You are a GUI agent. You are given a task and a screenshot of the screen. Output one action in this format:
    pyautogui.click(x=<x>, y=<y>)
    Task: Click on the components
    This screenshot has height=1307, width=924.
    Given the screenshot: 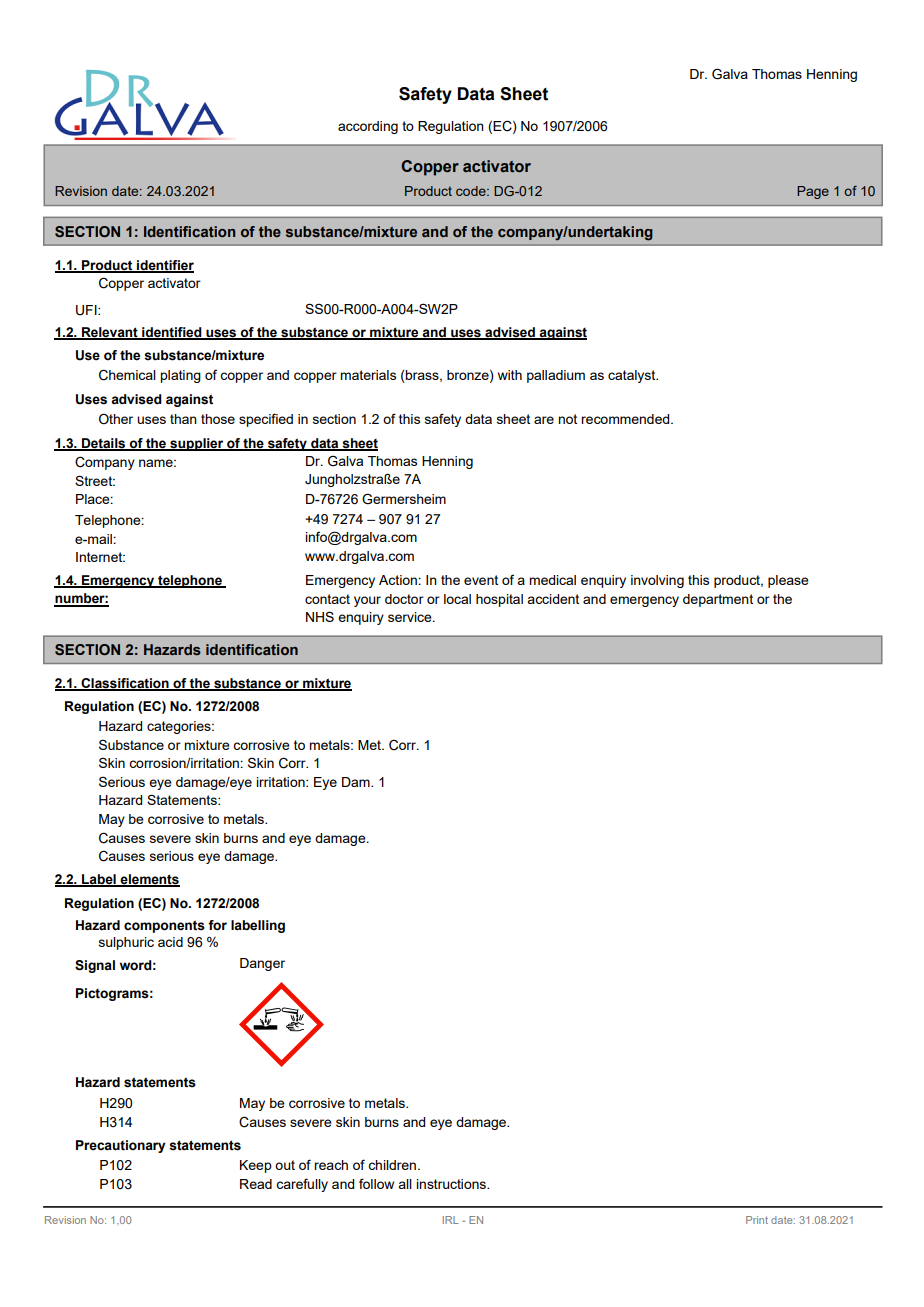 What is the action you would take?
    pyautogui.click(x=164, y=926)
